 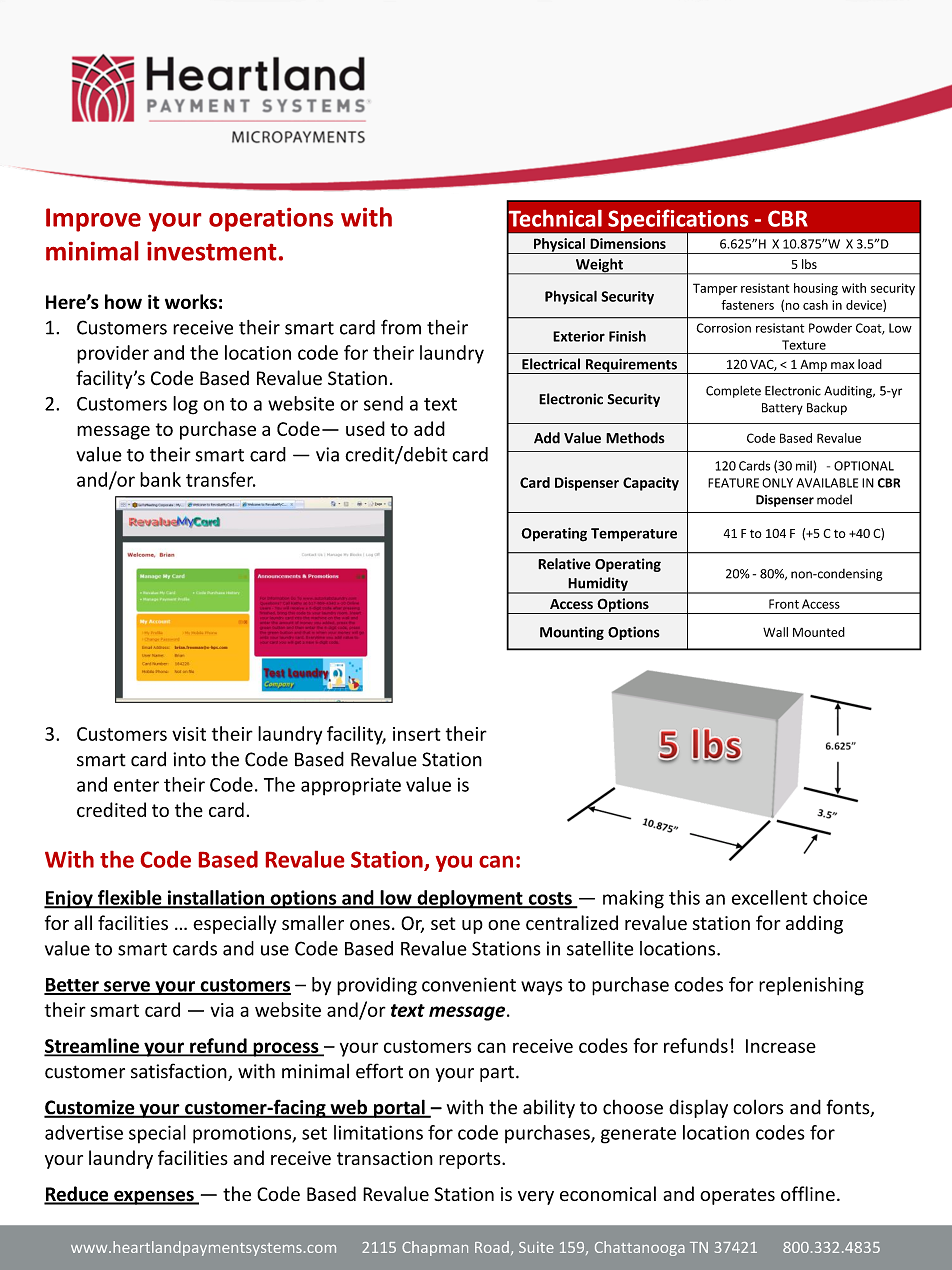 I want to click on replenishing, so click(x=811, y=986).
